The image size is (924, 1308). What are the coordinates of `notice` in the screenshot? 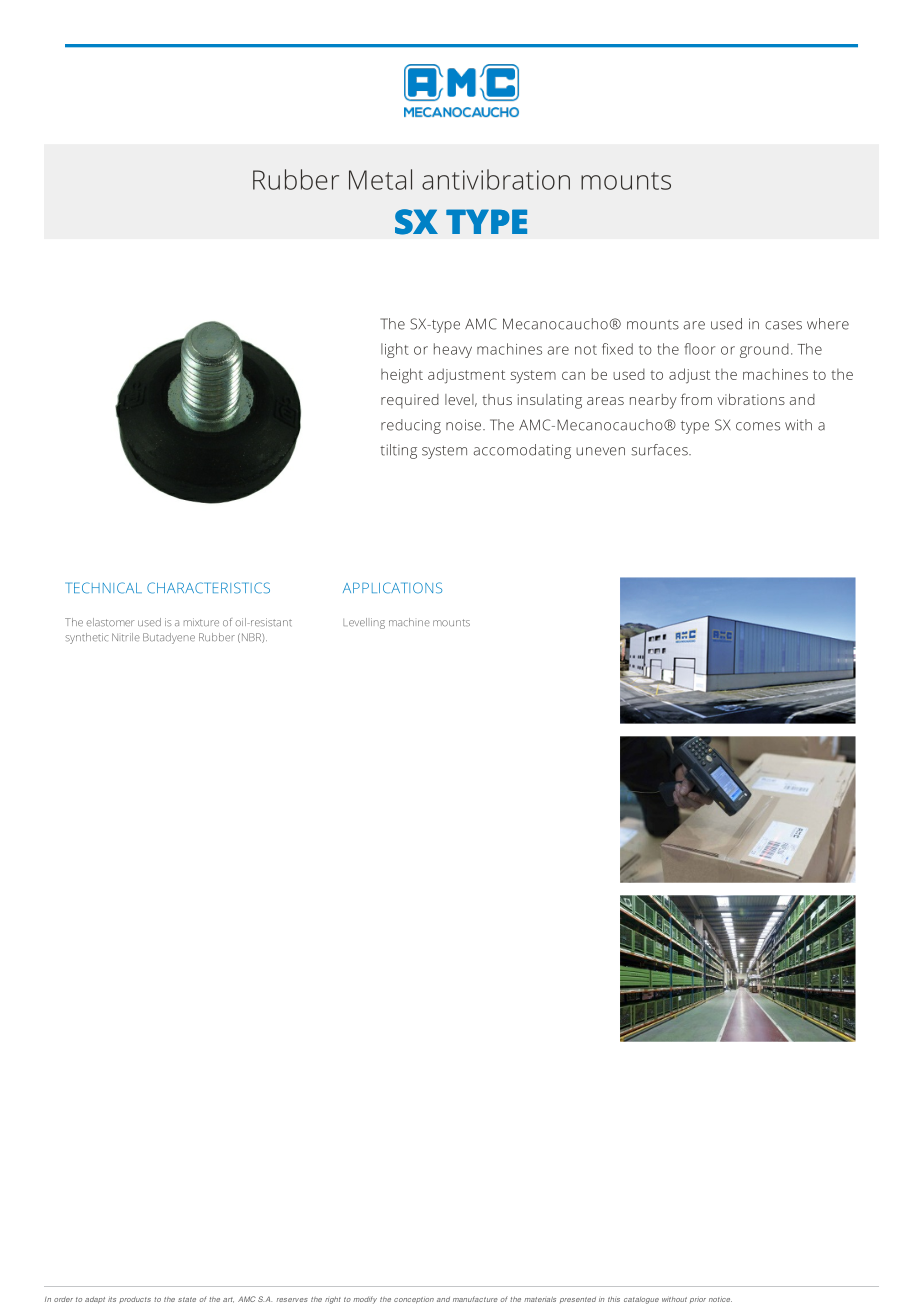 It's located at (720, 1299).
